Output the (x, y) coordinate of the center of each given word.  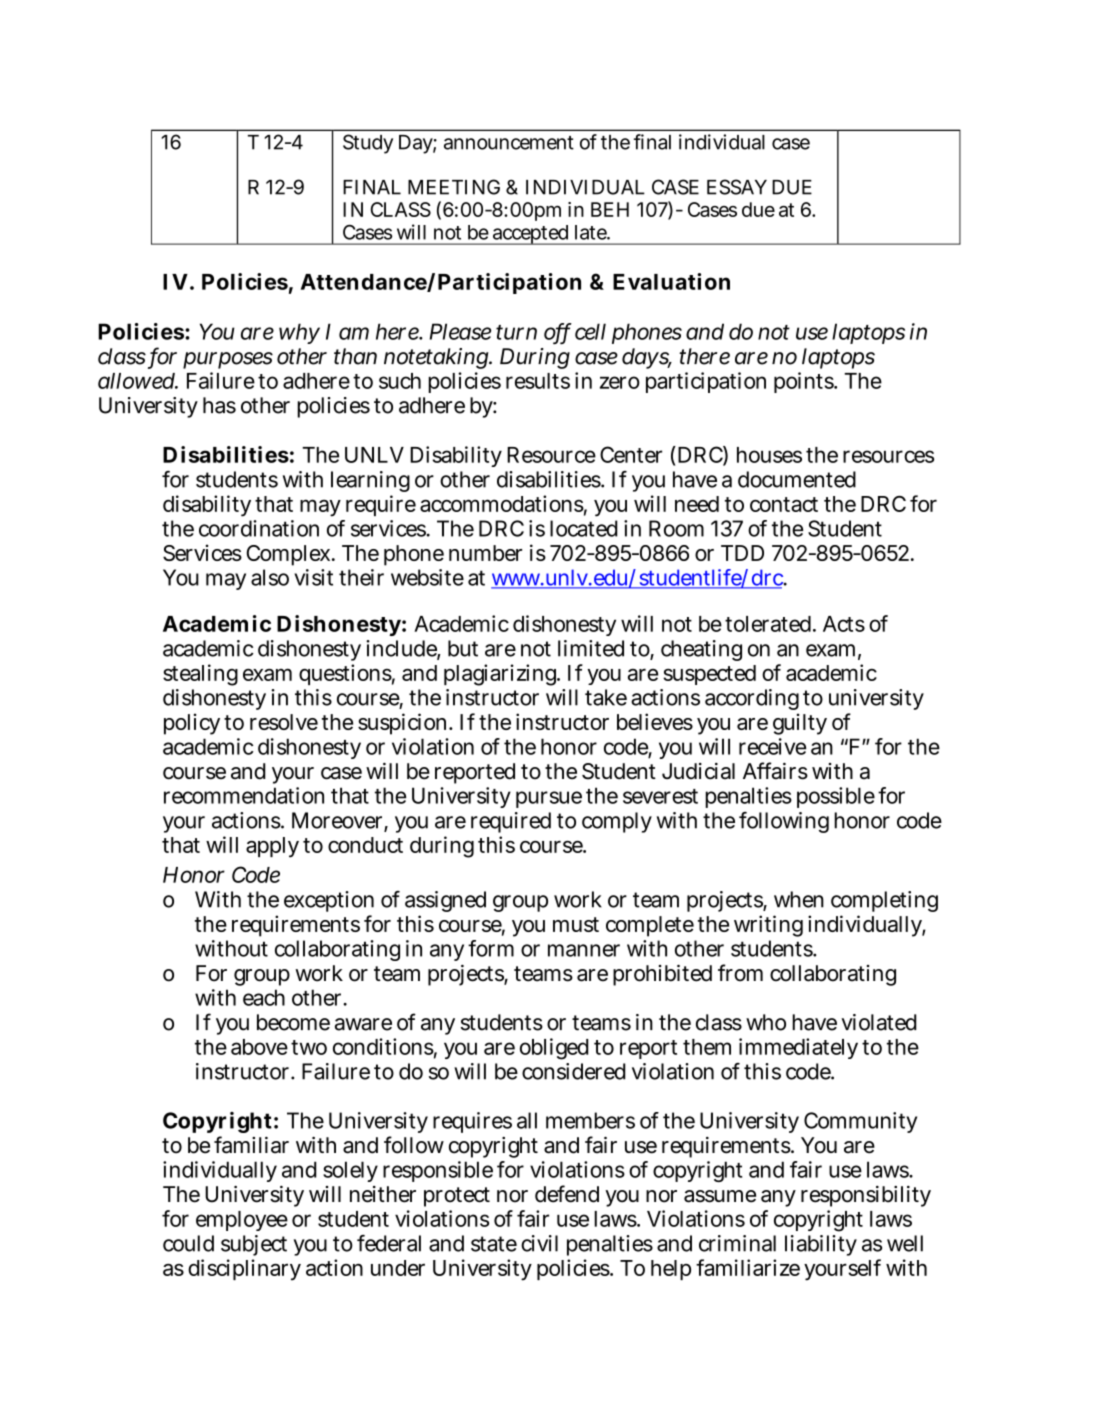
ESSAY (737, 187)
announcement (509, 143)
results (538, 381)
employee (242, 1221)
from (740, 973)
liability (821, 1245)
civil (539, 1243)
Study (368, 144)
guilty (800, 724)
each (264, 997)
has (219, 405)
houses (769, 455)
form (491, 948)
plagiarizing (502, 675)
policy (192, 724)
